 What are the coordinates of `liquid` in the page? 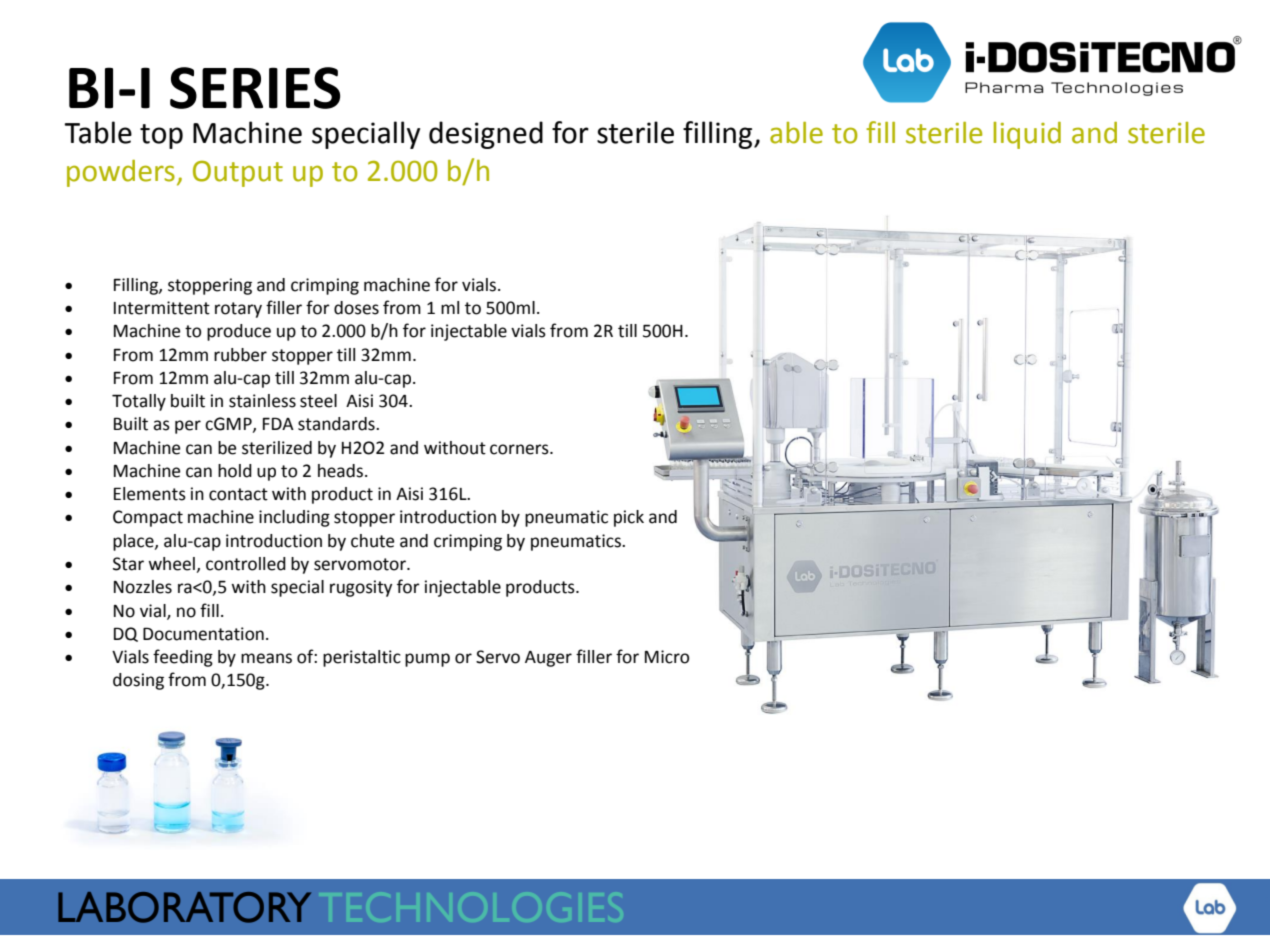 It's located at (1027, 135).
